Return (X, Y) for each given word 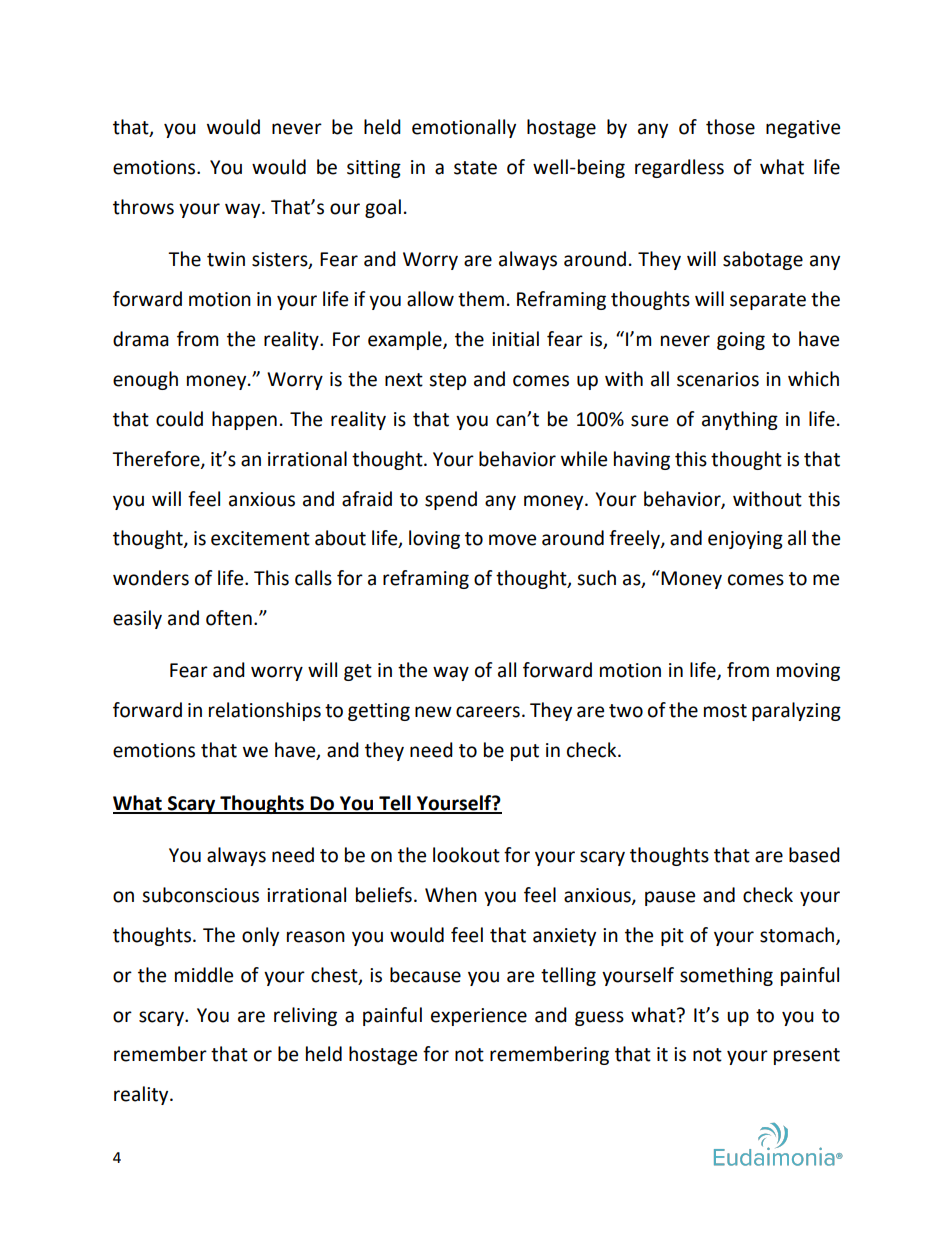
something (726, 976)
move (512, 540)
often (229, 618)
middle (204, 975)
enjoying (745, 540)
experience (479, 1017)
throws (143, 207)
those (730, 127)
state (475, 168)
